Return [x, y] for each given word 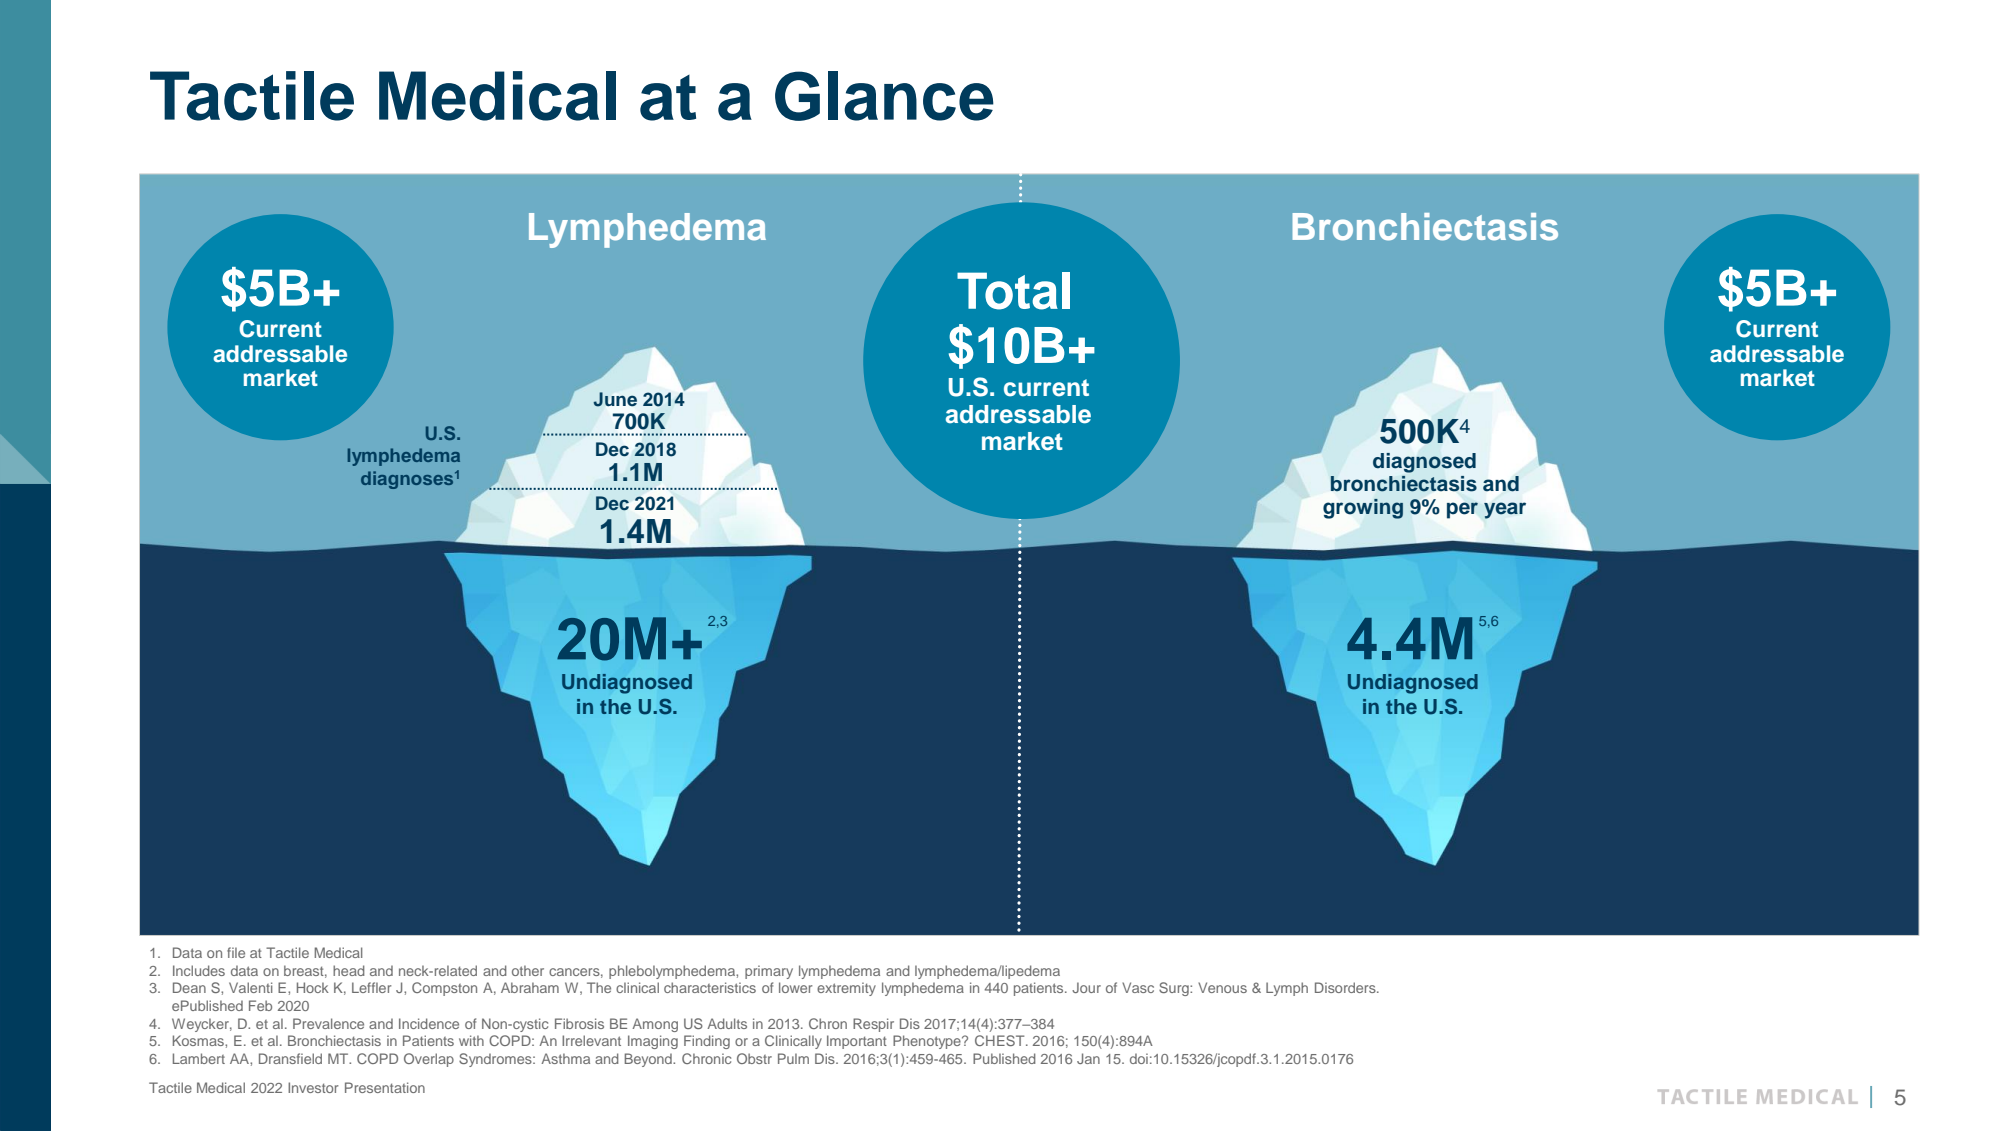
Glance [884, 96]
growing [1363, 509]
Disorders [1346, 987]
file [236, 952]
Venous [1222, 987]
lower [795, 987]
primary [769, 972]
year [1505, 510]
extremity [846, 989]
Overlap [429, 1060]
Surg [1175, 989]
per [1462, 510]
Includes [199, 970]
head [349, 970]
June [615, 399]
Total [1013, 291]
